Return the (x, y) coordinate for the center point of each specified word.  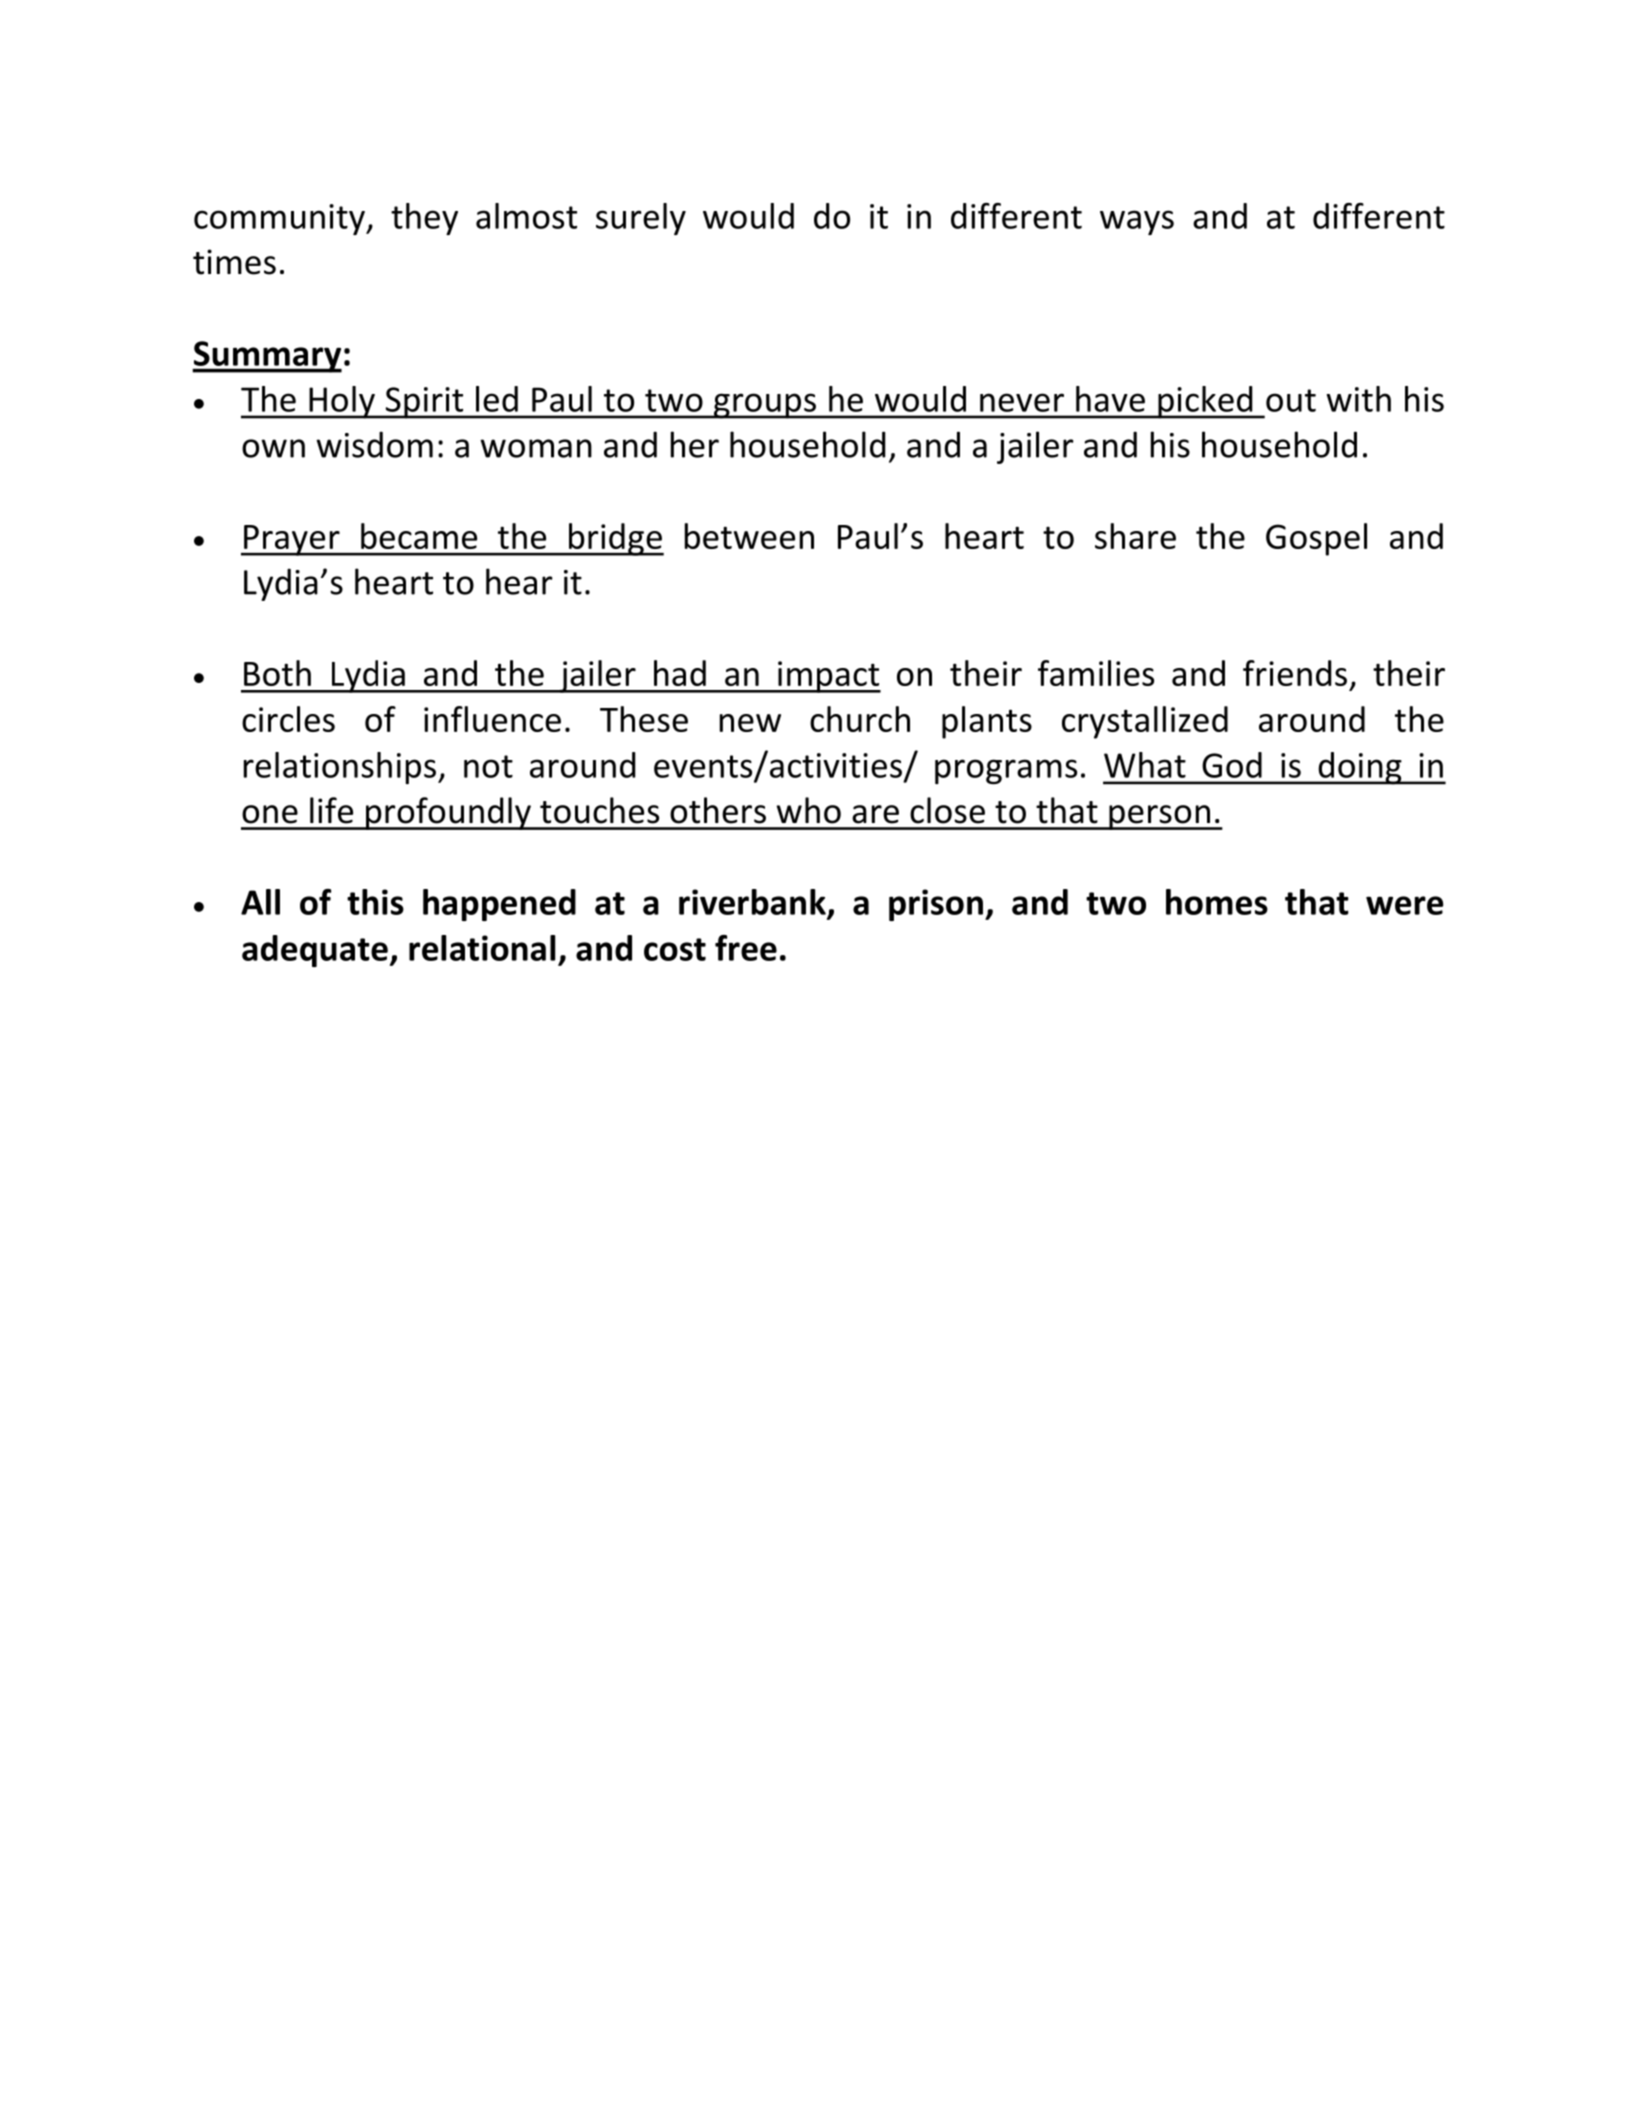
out (1291, 400)
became (419, 536)
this (375, 902)
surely (641, 219)
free (746, 948)
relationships (340, 768)
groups (765, 406)
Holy (342, 402)
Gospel (1316, 539)
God (1232, 765)
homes (1217, 902)
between (749, 536)
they (424, 219)
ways (1137, 222)
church (860, 719)
